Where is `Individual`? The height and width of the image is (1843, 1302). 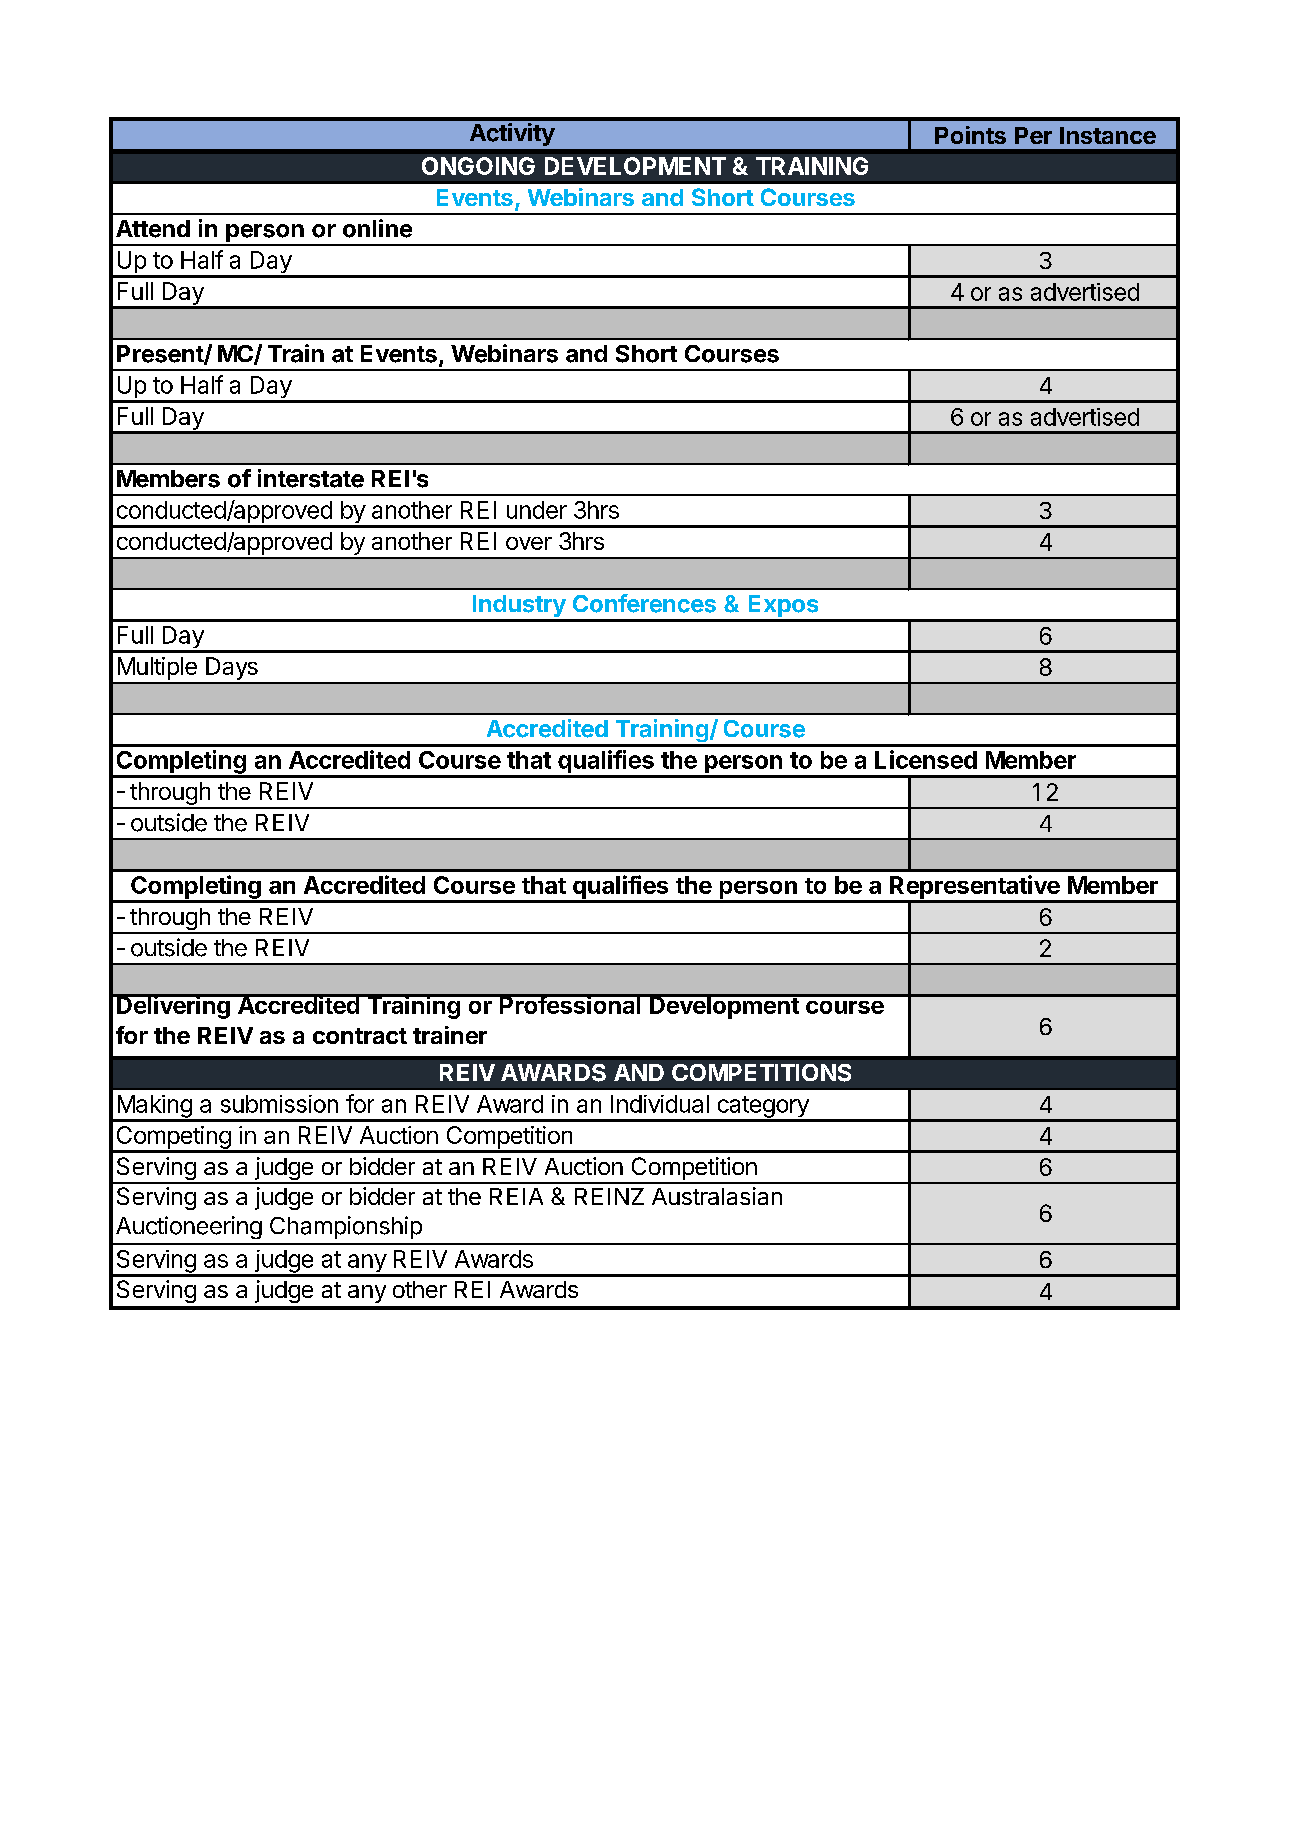
Individual is located at coordinates (660, 1104).
